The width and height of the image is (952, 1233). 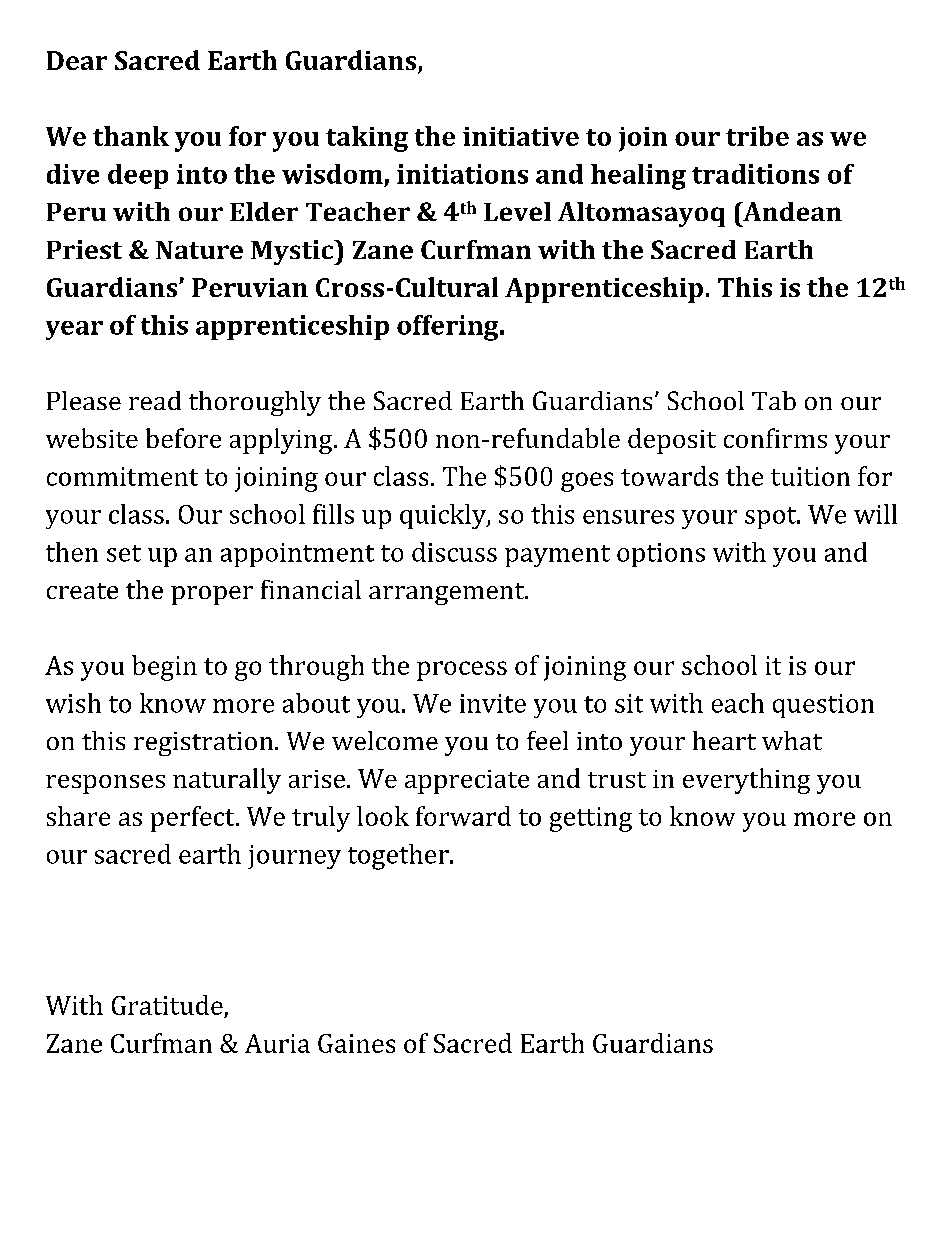 What do you see at coordinates (356, 1043) in the image?
I see `Gaines` at bounding box center [356, 1043].
